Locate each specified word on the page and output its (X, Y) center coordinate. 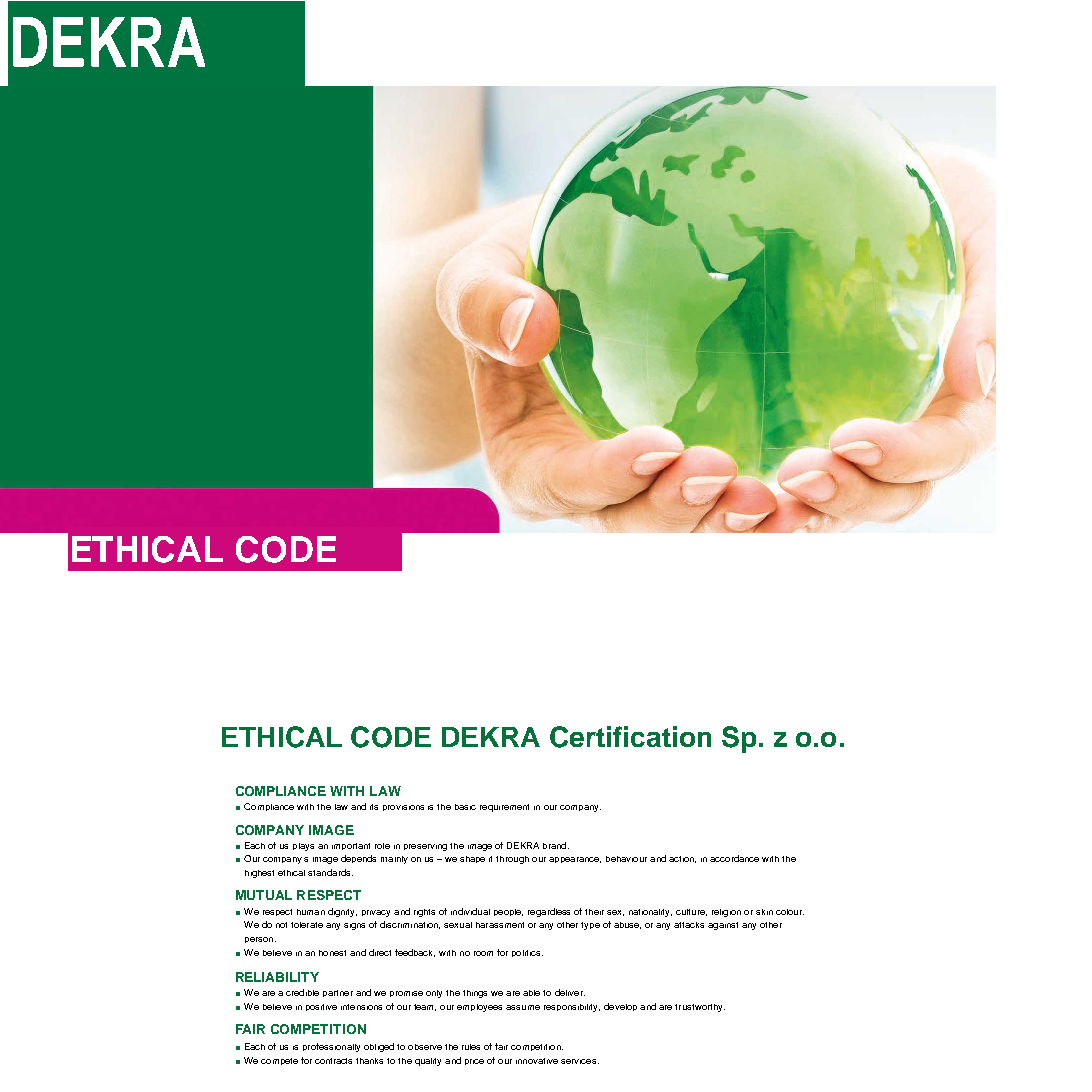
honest (332, 953)
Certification (630, 737)
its (374, 807)
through (512, 860)
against (723, 926)
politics (527, 953)
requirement (504, 808)
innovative (537, 1061)
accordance (734, 858)
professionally (331, 1047)
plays (303, 847)
